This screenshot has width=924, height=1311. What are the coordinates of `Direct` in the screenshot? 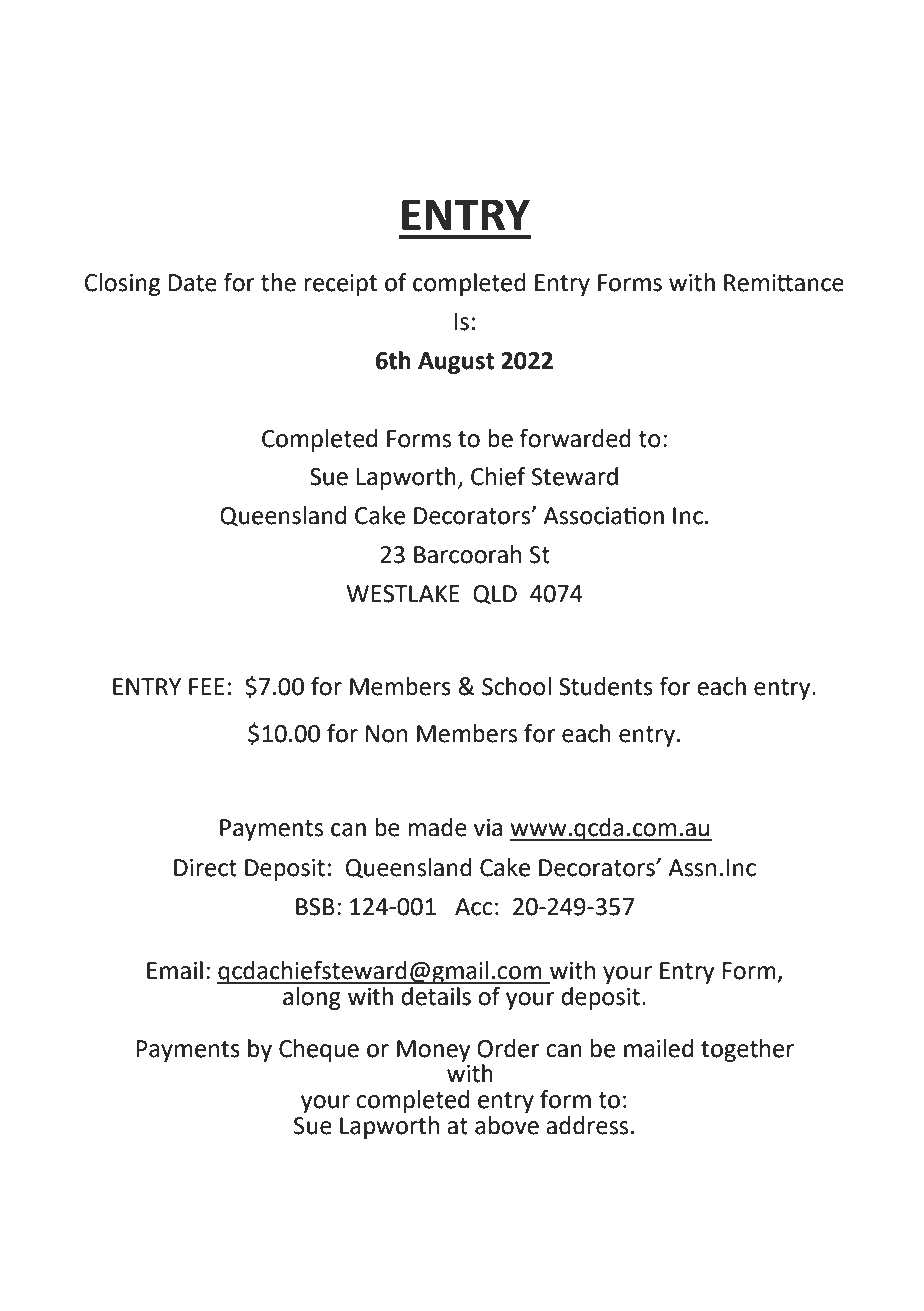 It's located at (205, 868).
